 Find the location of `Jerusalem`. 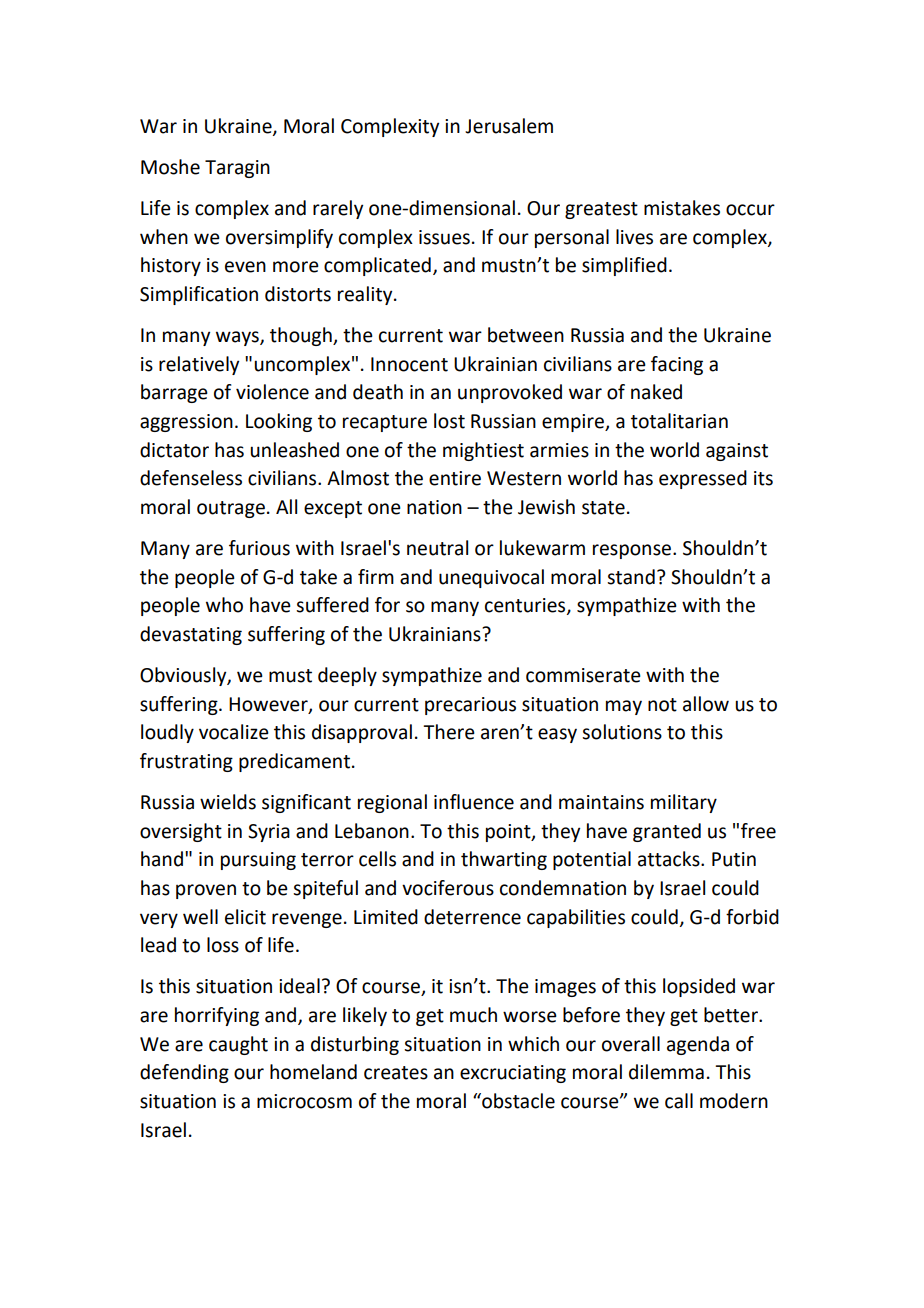

Jerusalem is located at coordinates (509, 126).
